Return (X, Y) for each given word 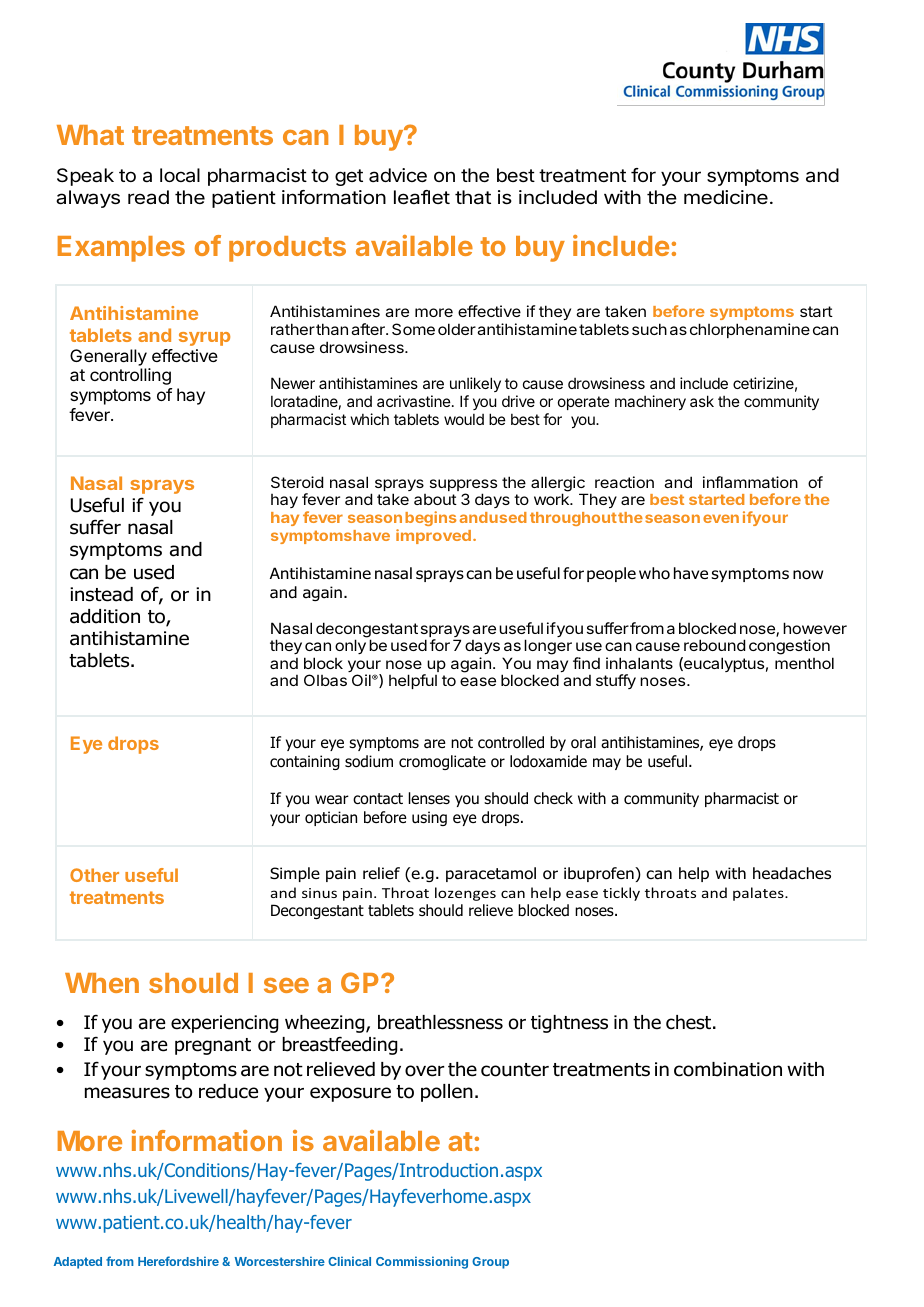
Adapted (78, 1263)
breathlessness (440, 1022)
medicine (726, 197)
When (102, 983)
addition (105, 616)
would (464, 419)
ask (702, 401)
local (180, 175)
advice (398, 175)
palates (759, 894)
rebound (714, 645)
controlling (130, 376)
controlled (511, 742)
